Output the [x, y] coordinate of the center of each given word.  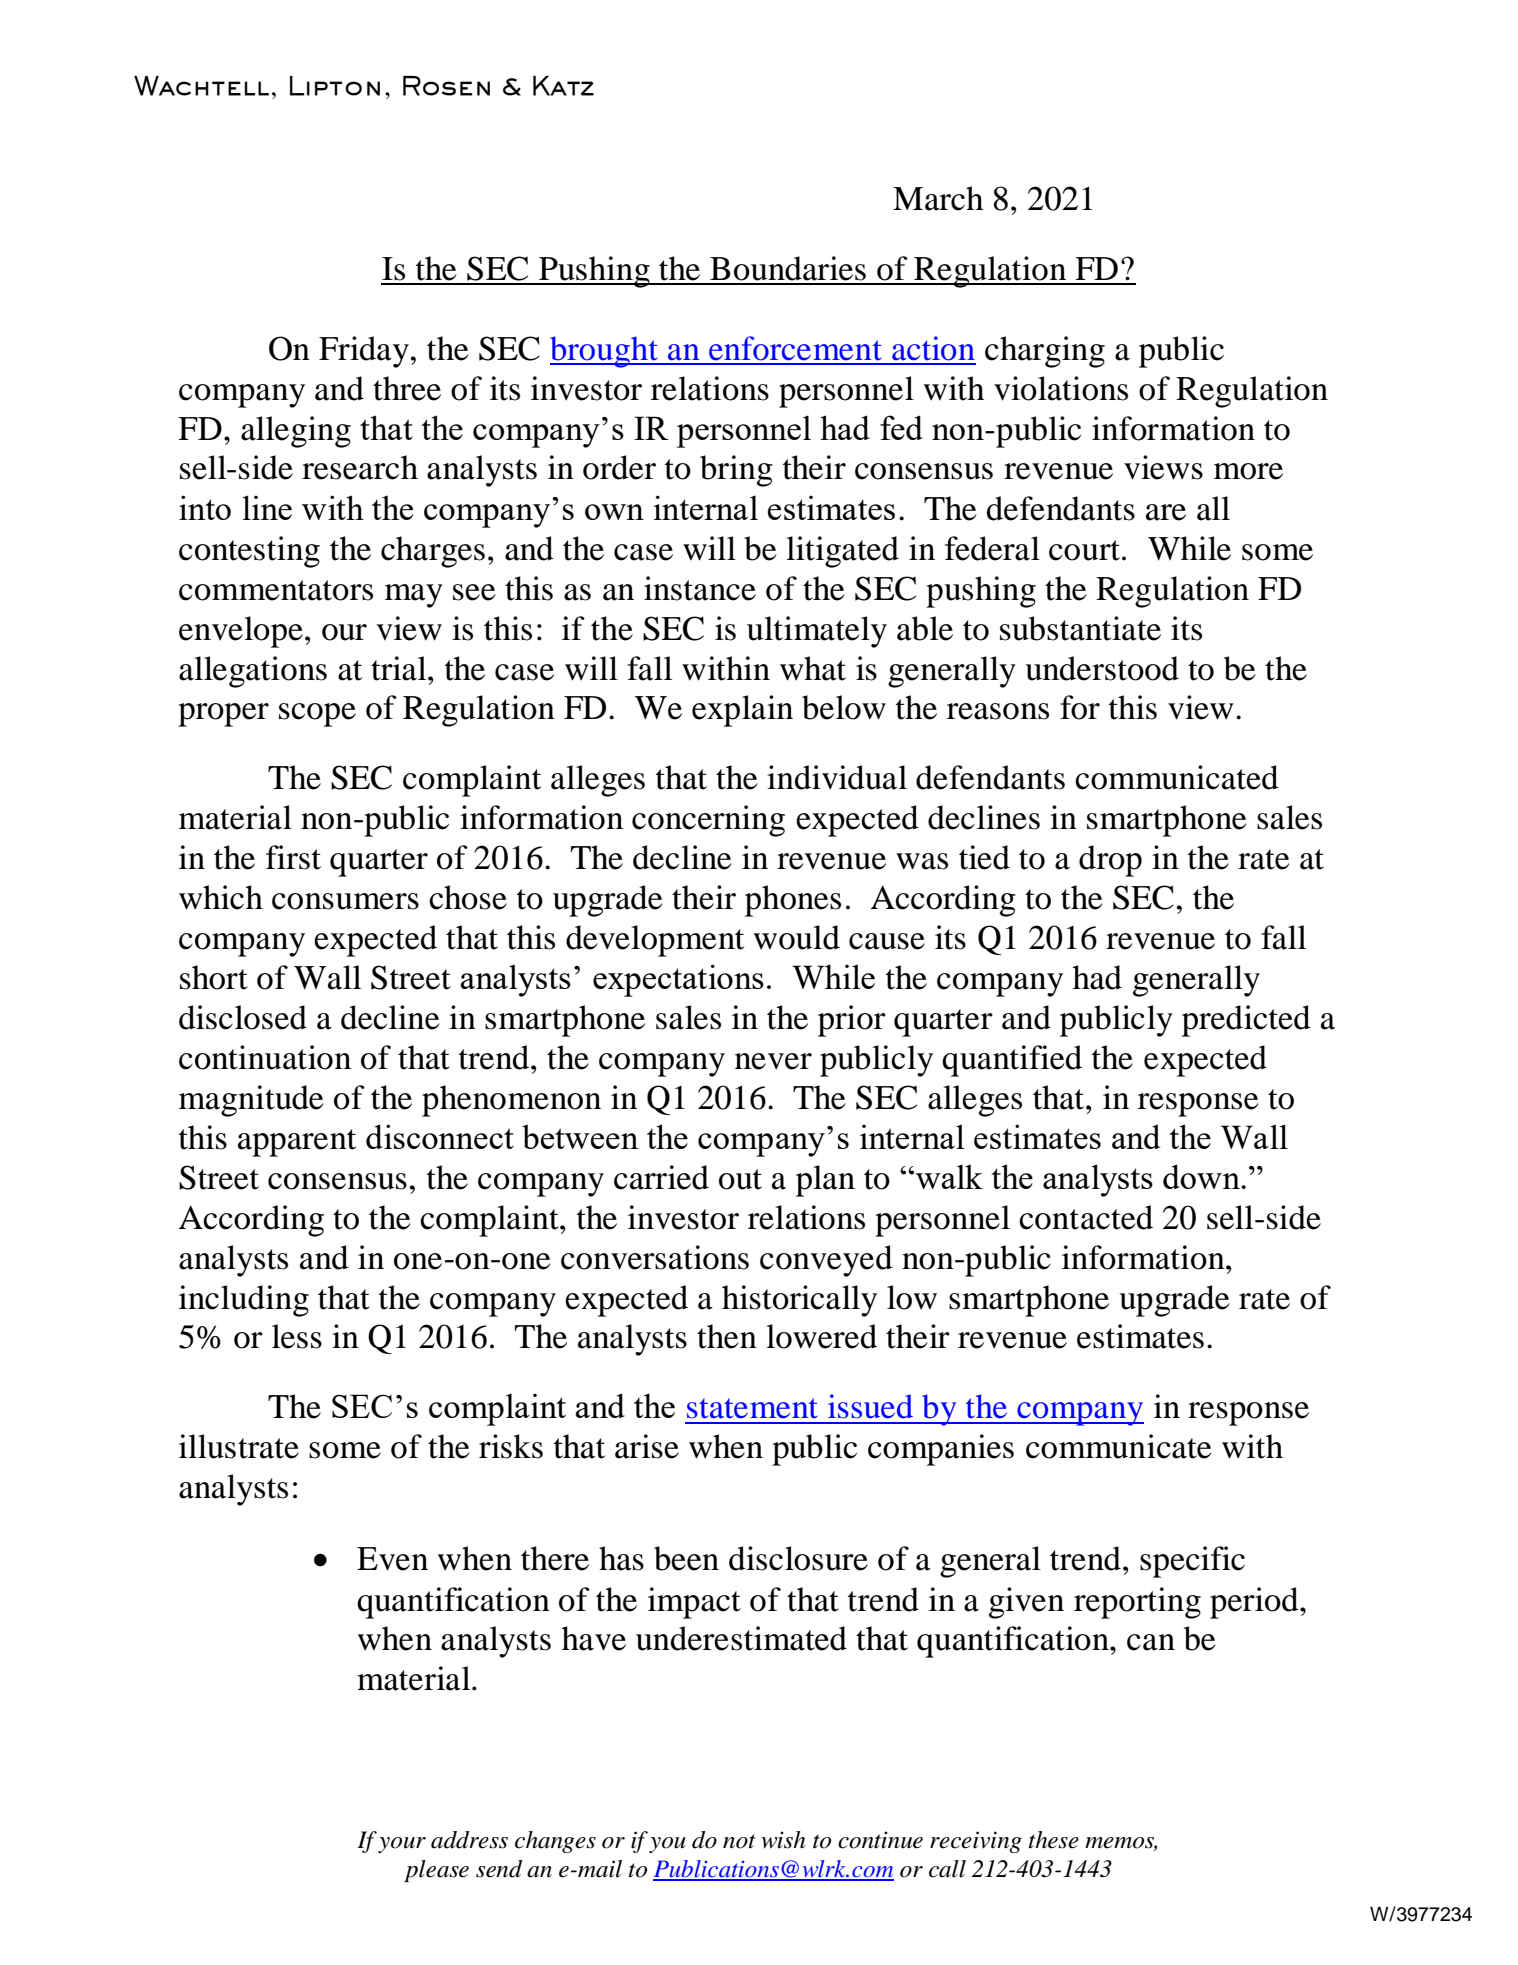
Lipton [335, 86]
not [739, 1841]
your [402, 1845]
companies [941, 1450]
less [297, 1336]
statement [752, 1408]
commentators [276, 590]
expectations [678, 980]
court [1084, 550]
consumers [345, 901]
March [938, 198]
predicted [1246, 1021]
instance [700, 588]
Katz [563, 86]
